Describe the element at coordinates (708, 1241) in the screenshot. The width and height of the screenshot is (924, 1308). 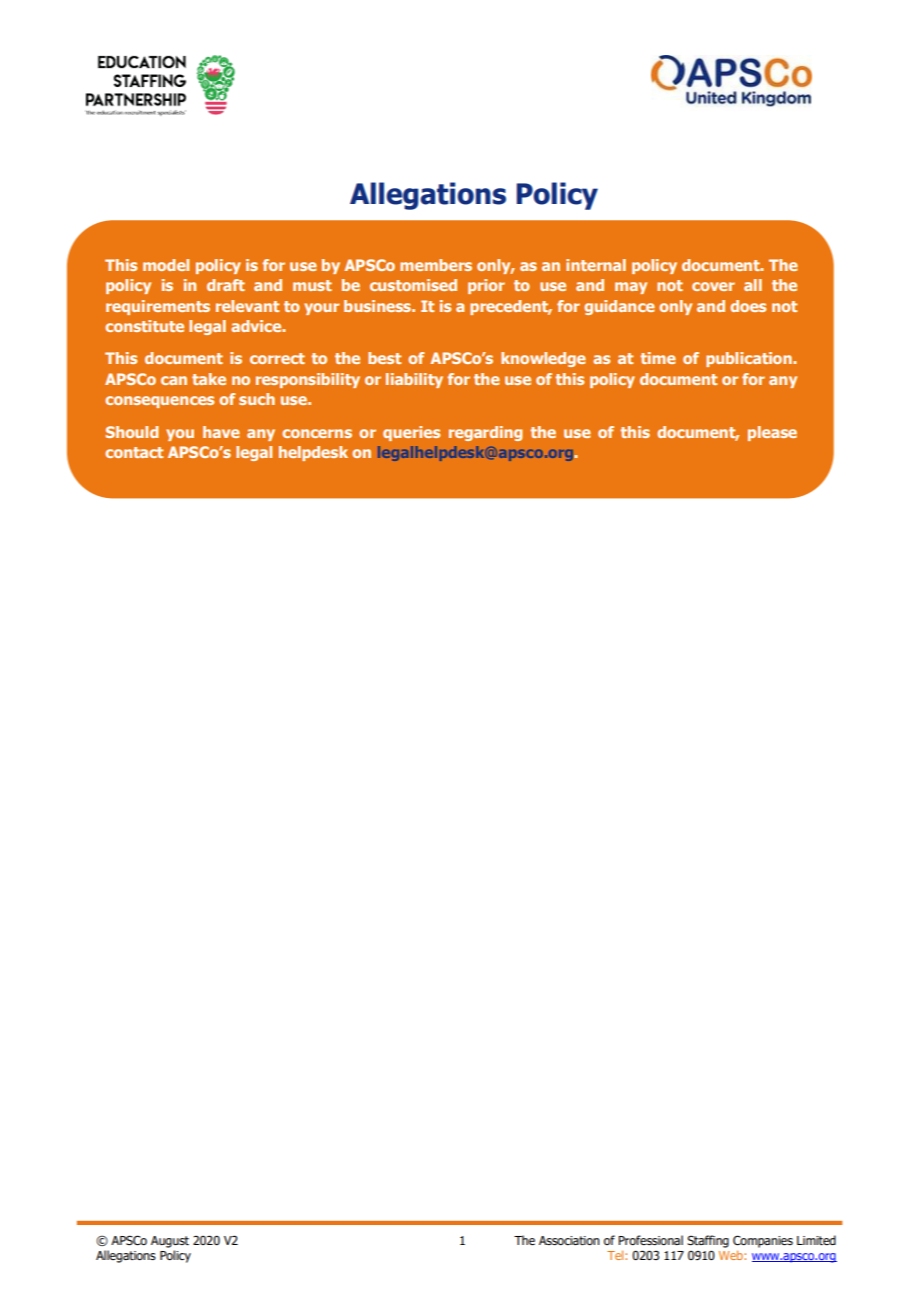
I see `Staffing` at that location.
